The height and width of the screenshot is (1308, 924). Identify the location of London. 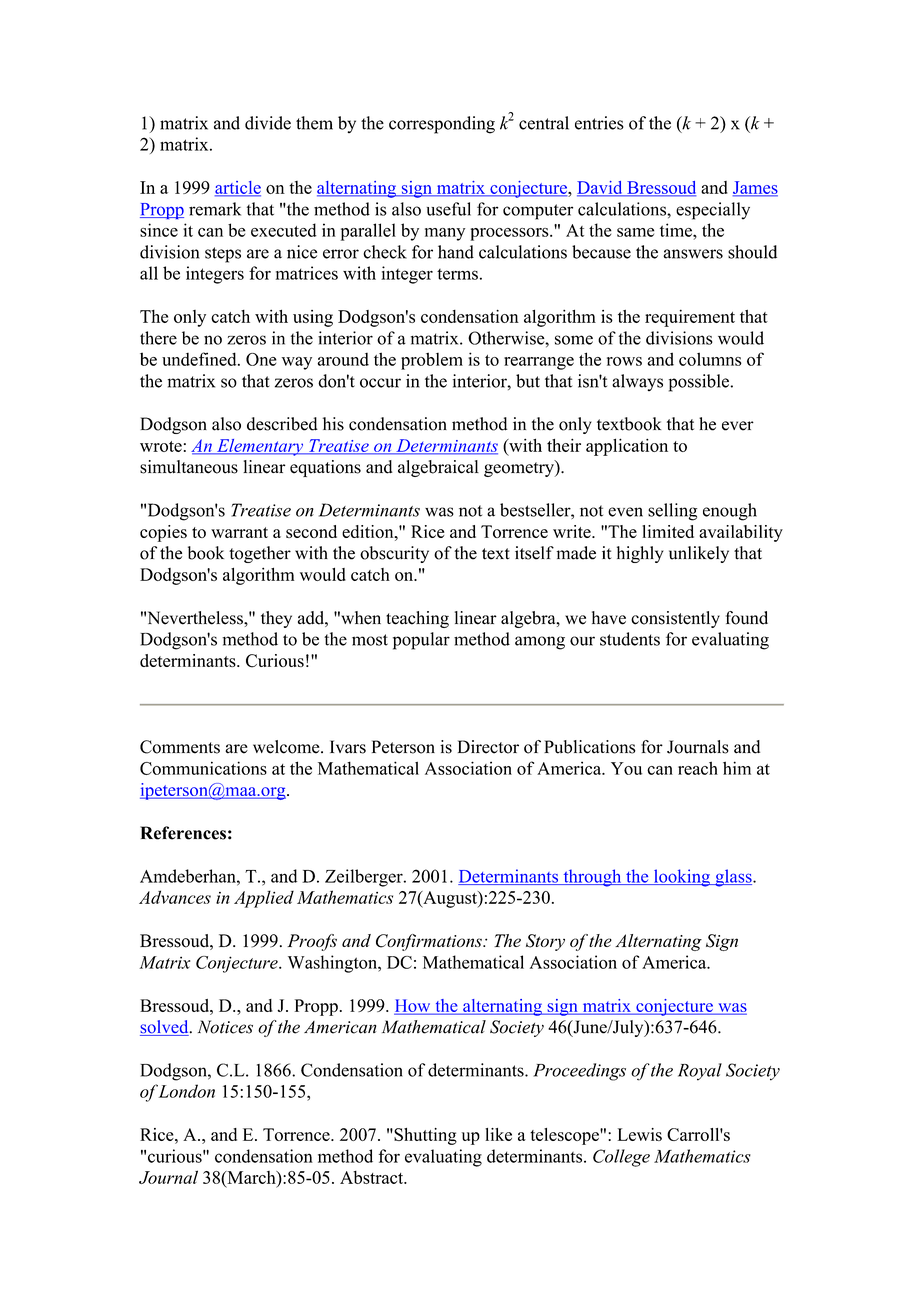
(187, 1091).
